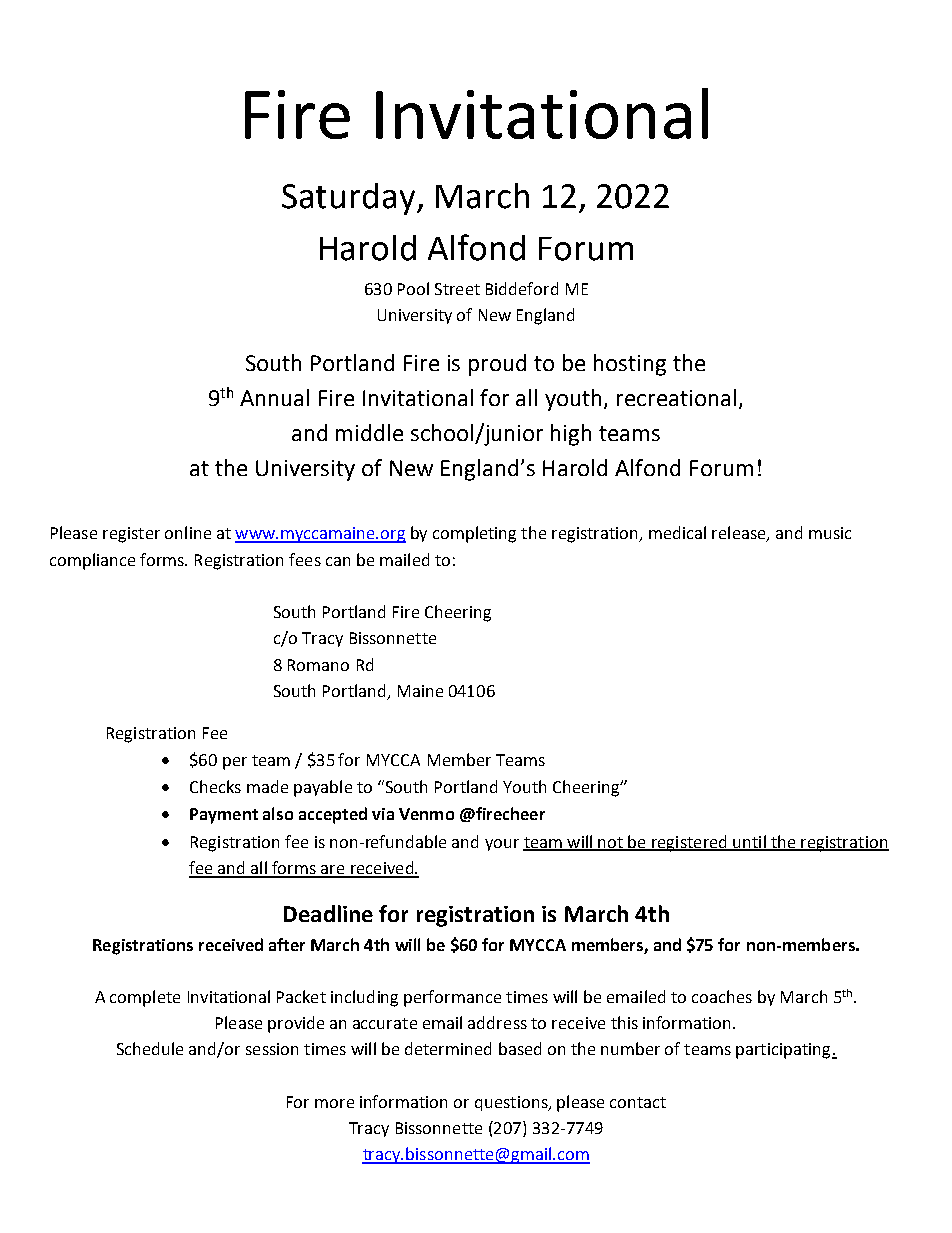 The image size is (952, 1233). Describe the element at coordinates (274, 397) in the document. I see `Annual` at that location.
